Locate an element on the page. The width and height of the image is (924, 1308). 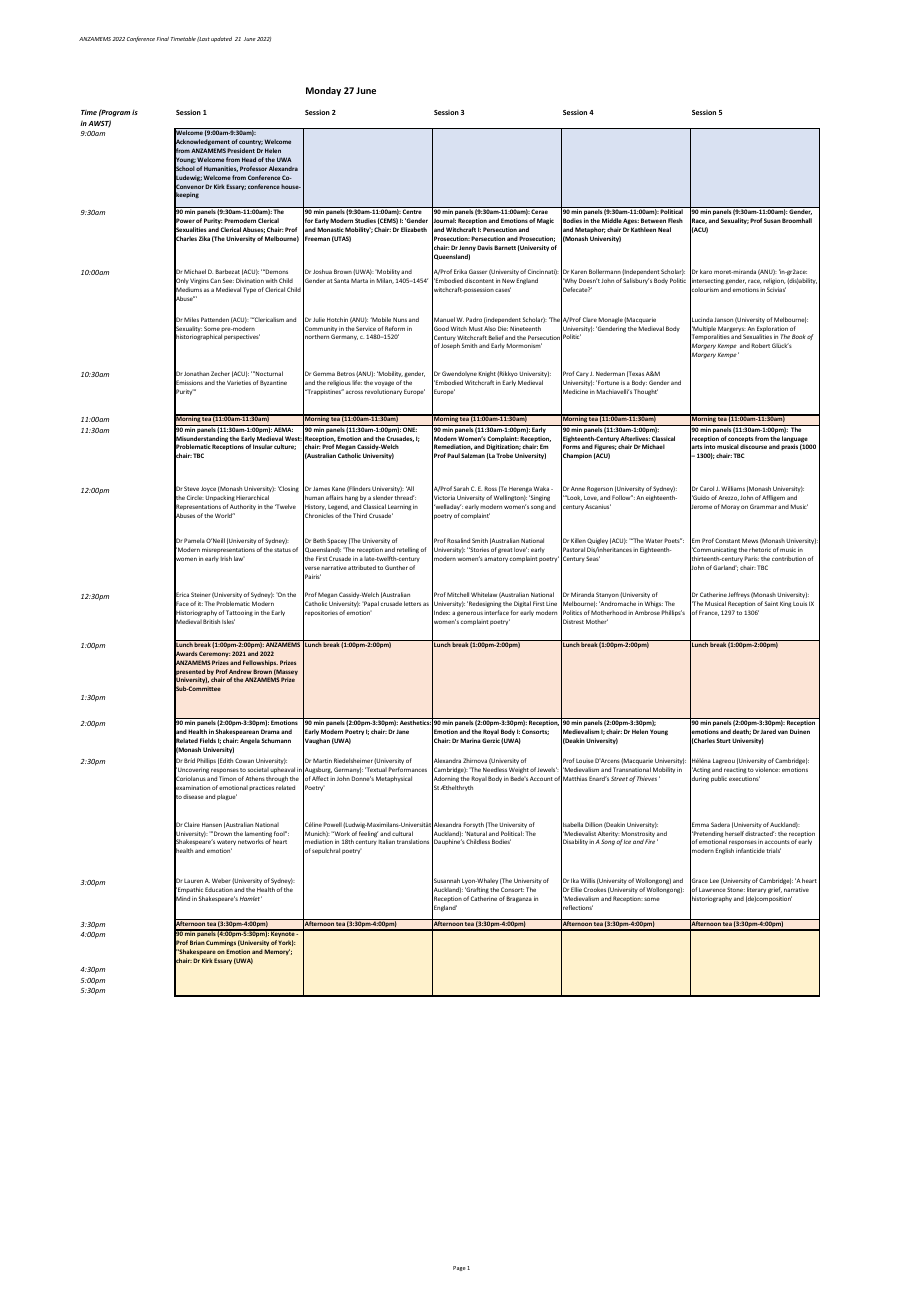
Page is located at coordinates (459, 1268).
